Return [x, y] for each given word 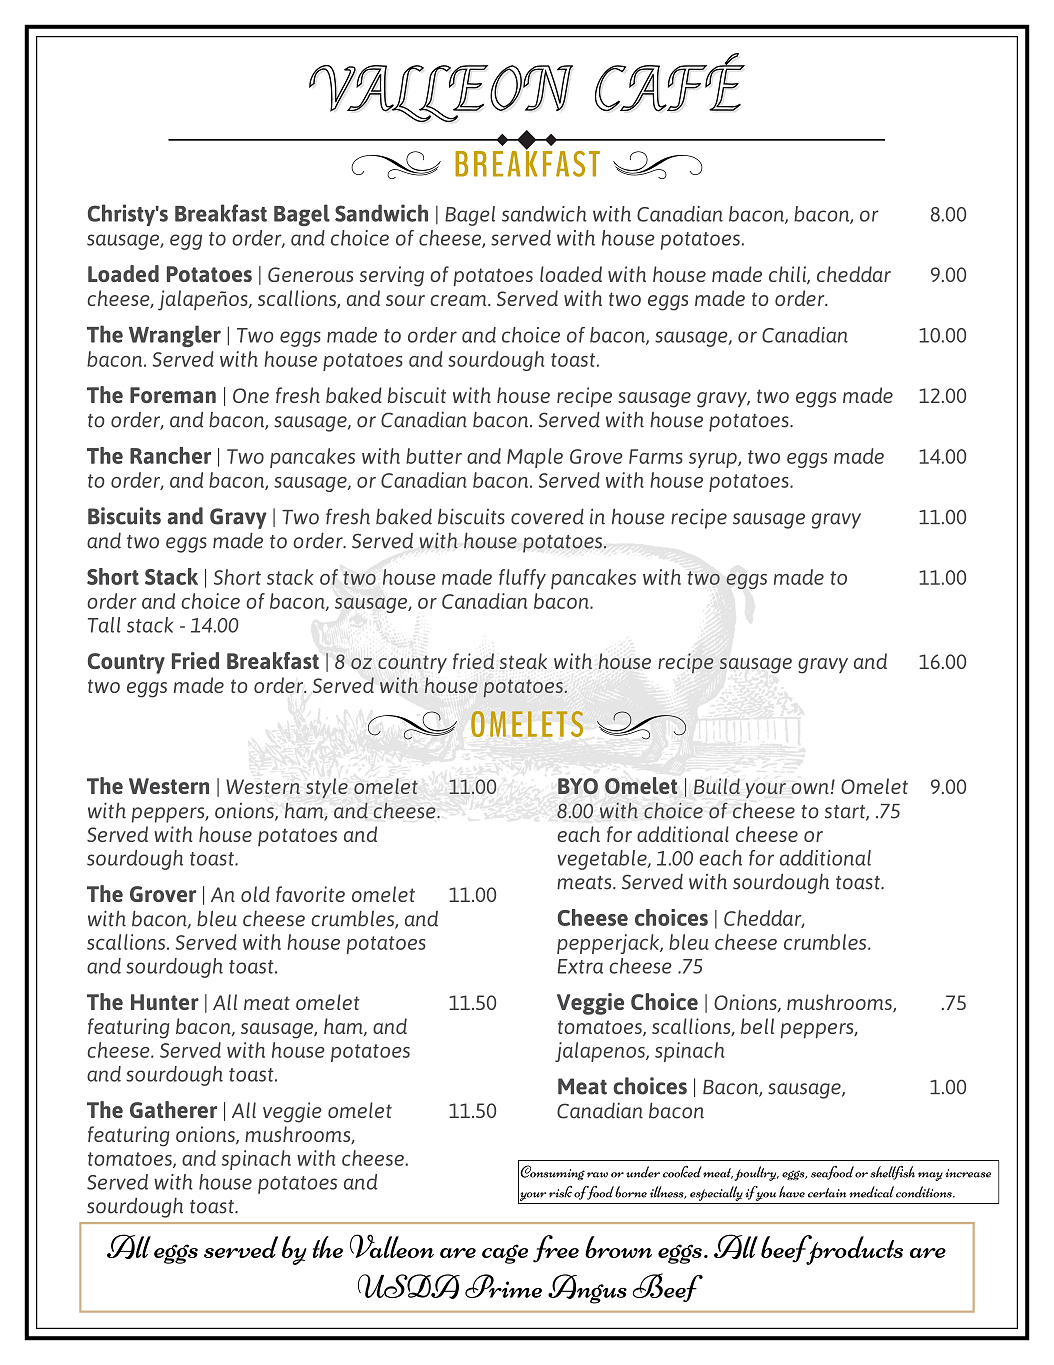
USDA [409, 1286]
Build [717, 786]
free [556, 1249]
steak [523, 661]
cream [460, 300]
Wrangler [175, 336]
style [327, 788]
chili [788, 275]
